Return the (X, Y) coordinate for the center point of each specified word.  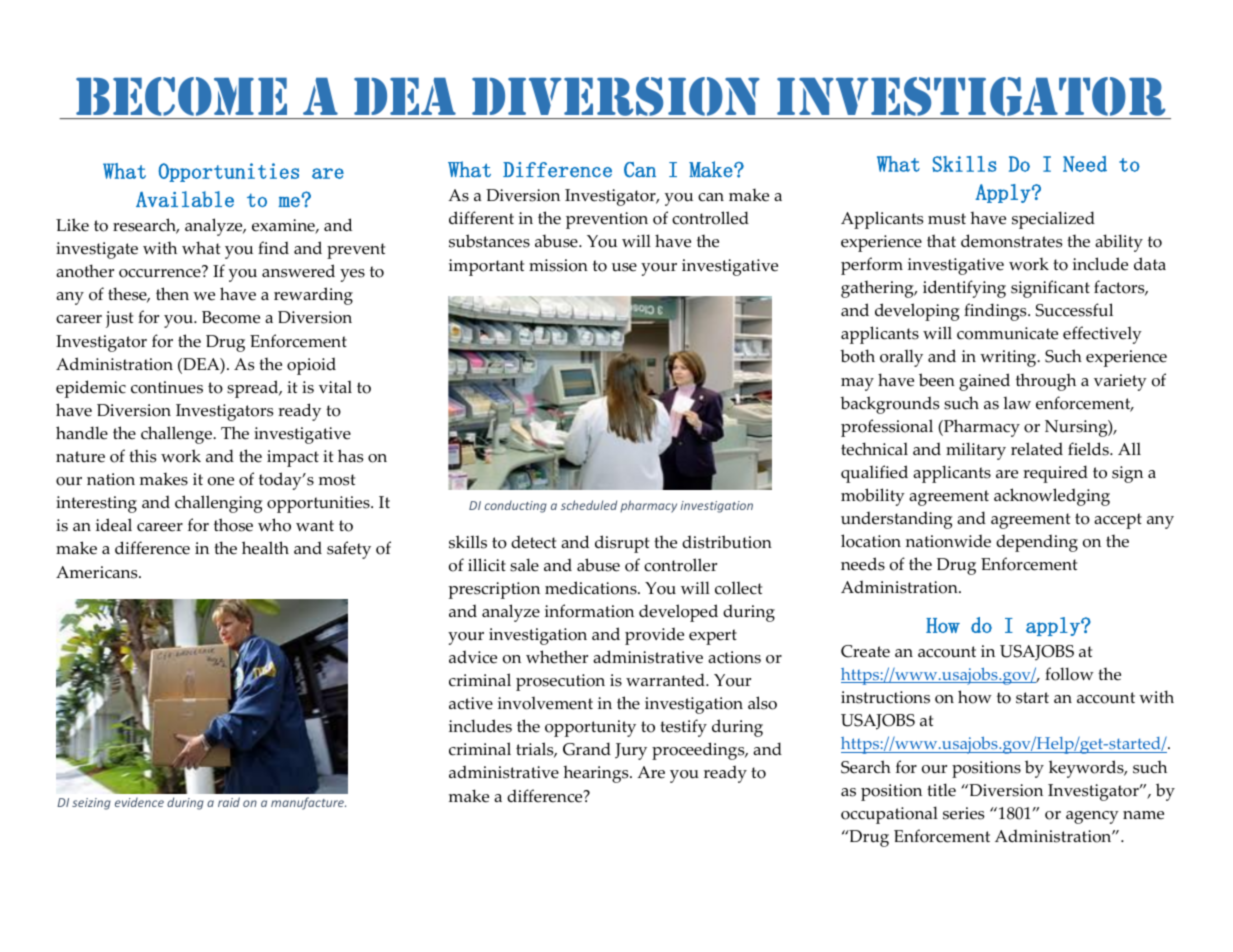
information (589, 611)
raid (229, 802)
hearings (597, 774)
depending (1037, 543)
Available (185, 199)
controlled (710, 218)
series (963, 813)
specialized (1053, 220)
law (1017, 402)
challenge (177, 435)
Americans (98, 572)
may (857, 384)
